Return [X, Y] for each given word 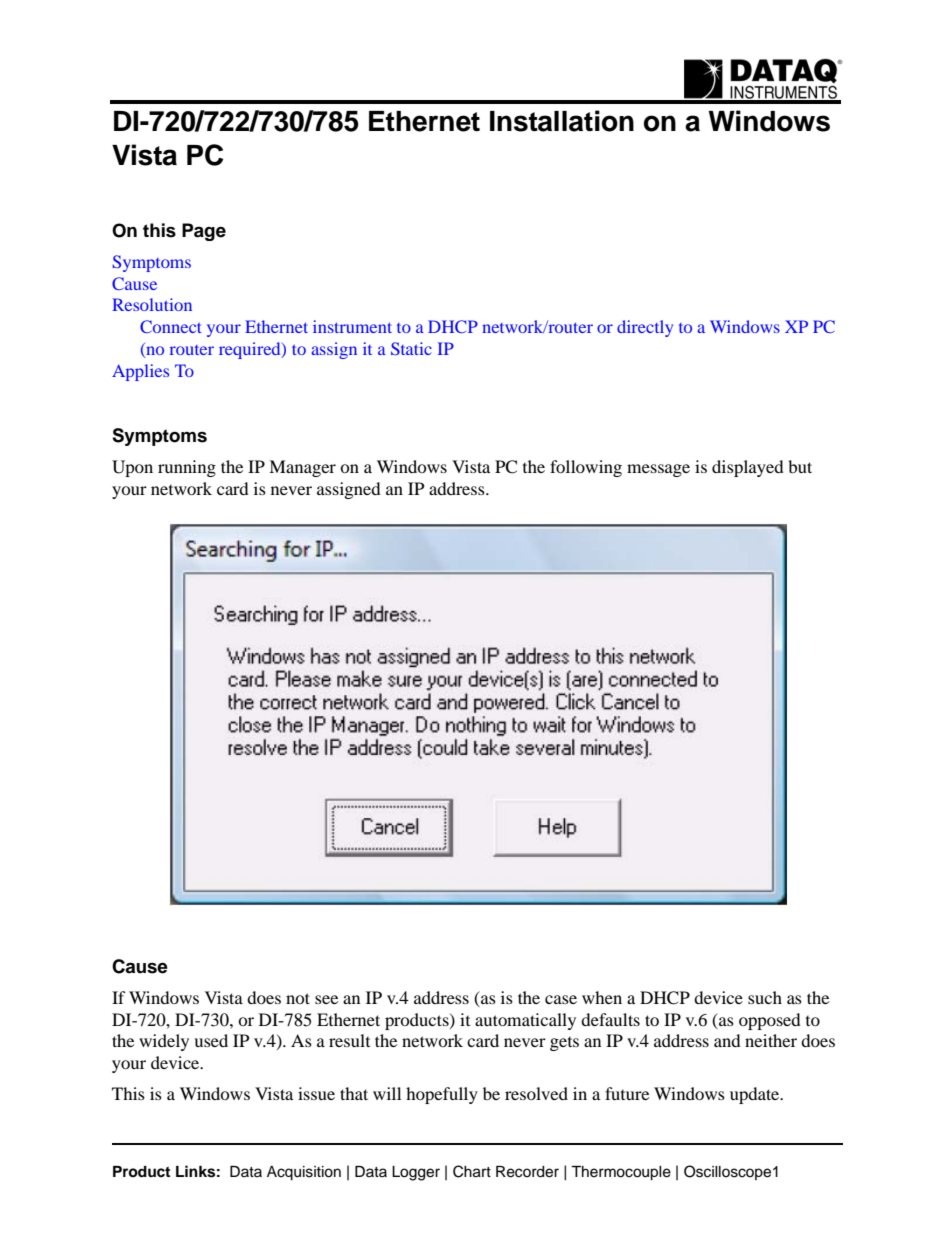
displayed [748, 468]
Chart [472, 1171]
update [756, 1095]
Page [204, 232]
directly [645, 328]
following [586, 468]
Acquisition [304, 1173]
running [187, 468]
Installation [562, 121]
